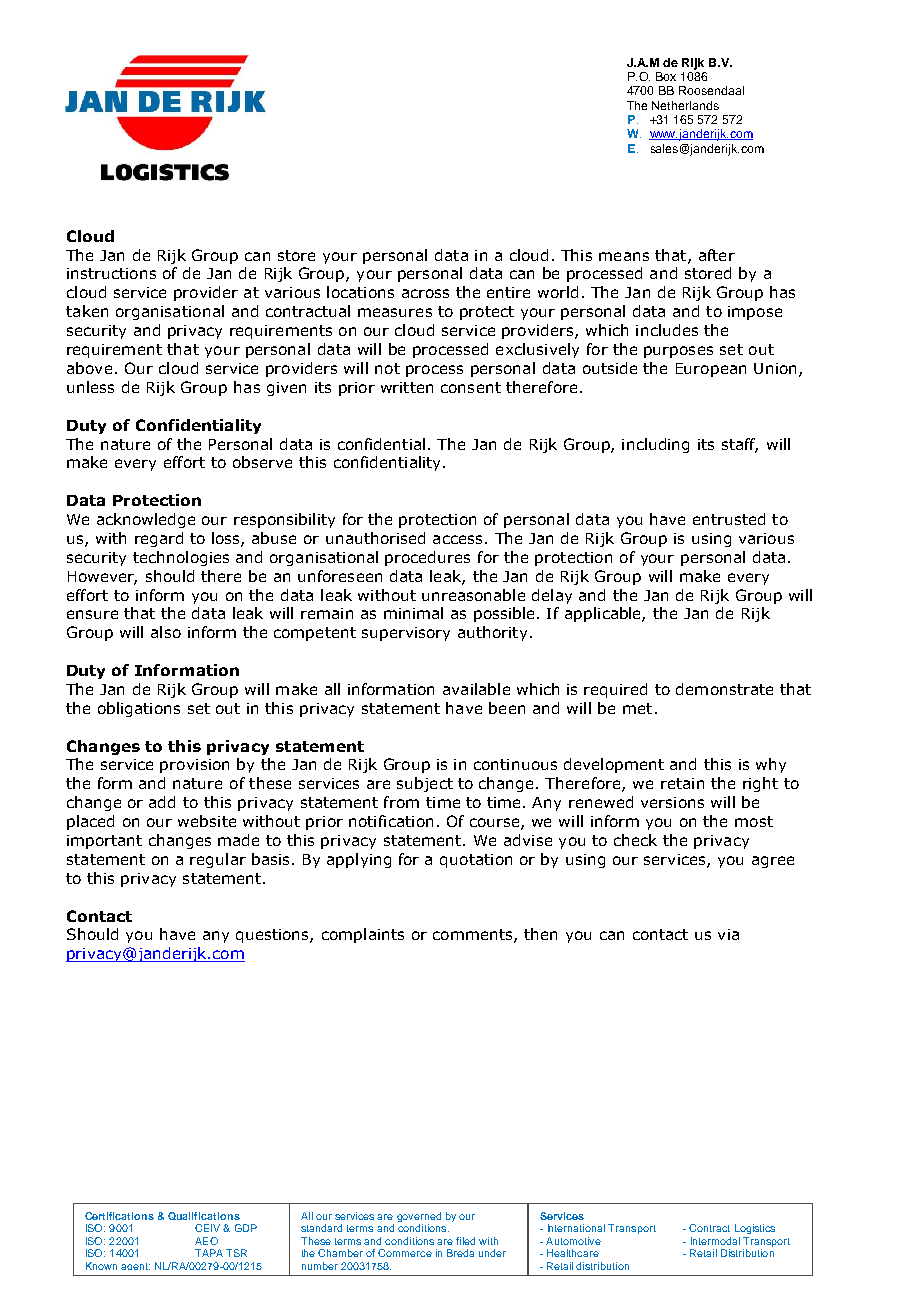  I want to click on regular, so click(218, 860).
